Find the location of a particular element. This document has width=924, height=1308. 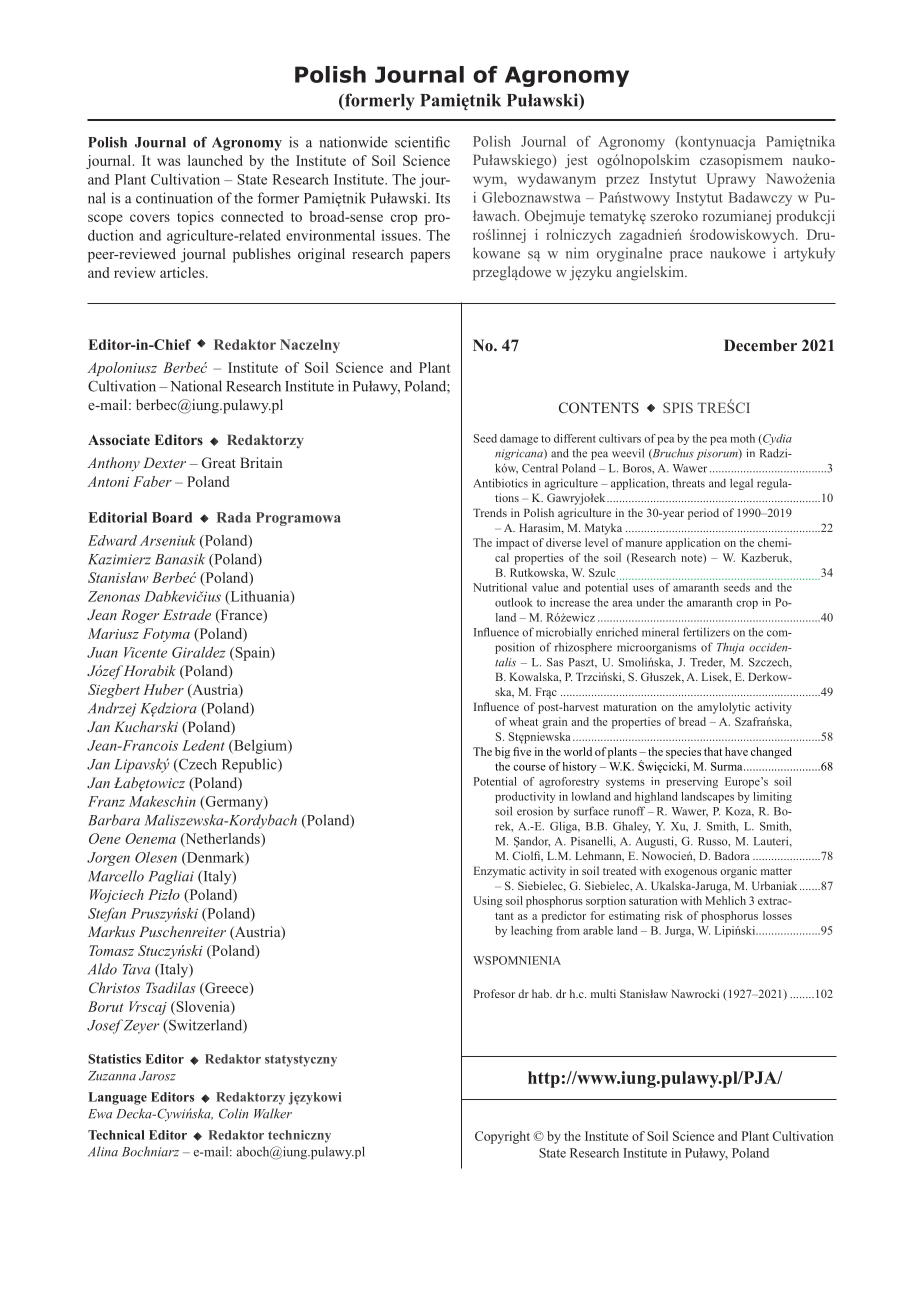

Its is located at coordinates (443, 198).
